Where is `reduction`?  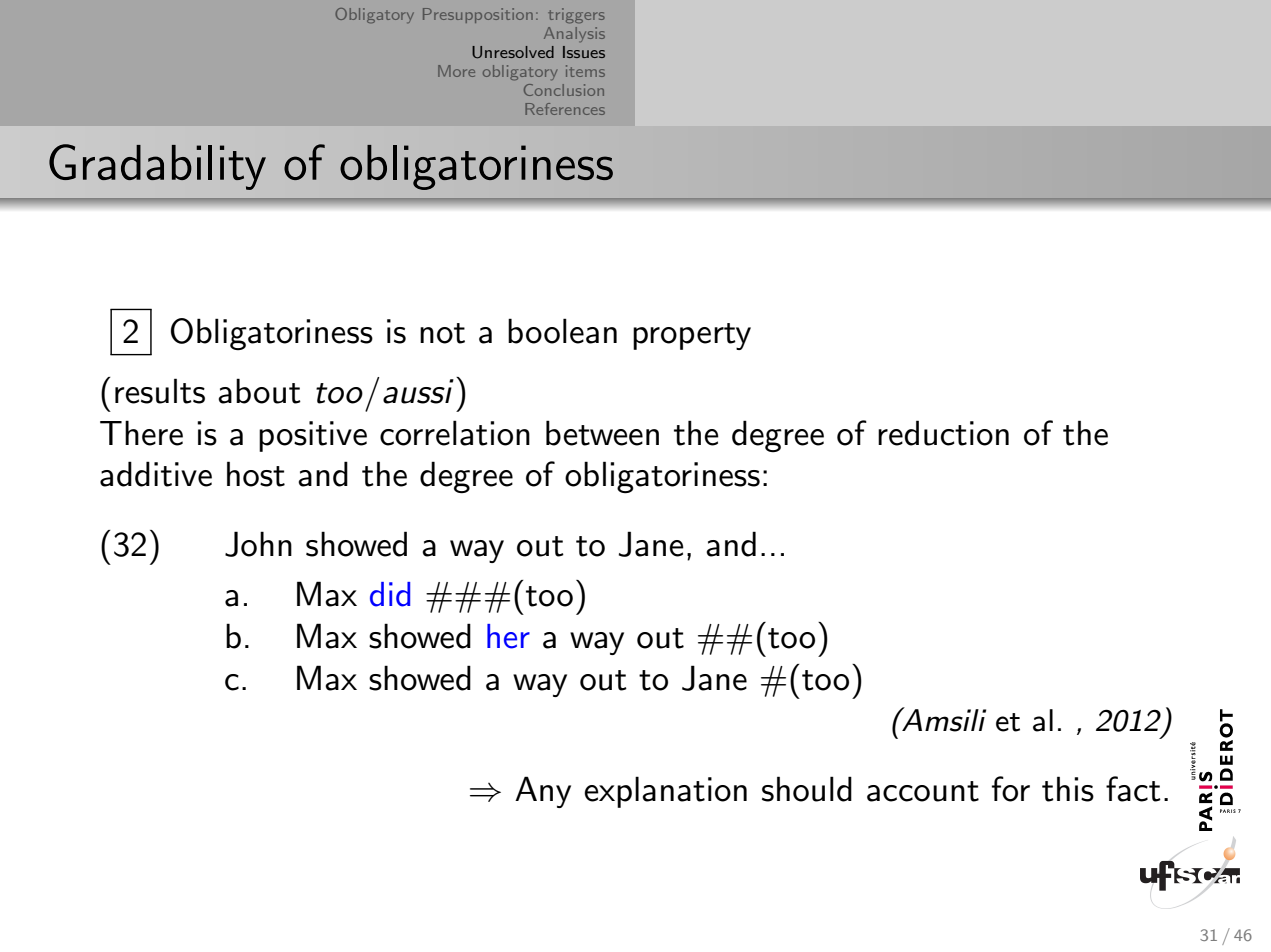 reduction is located at coordinates (943, 433).
